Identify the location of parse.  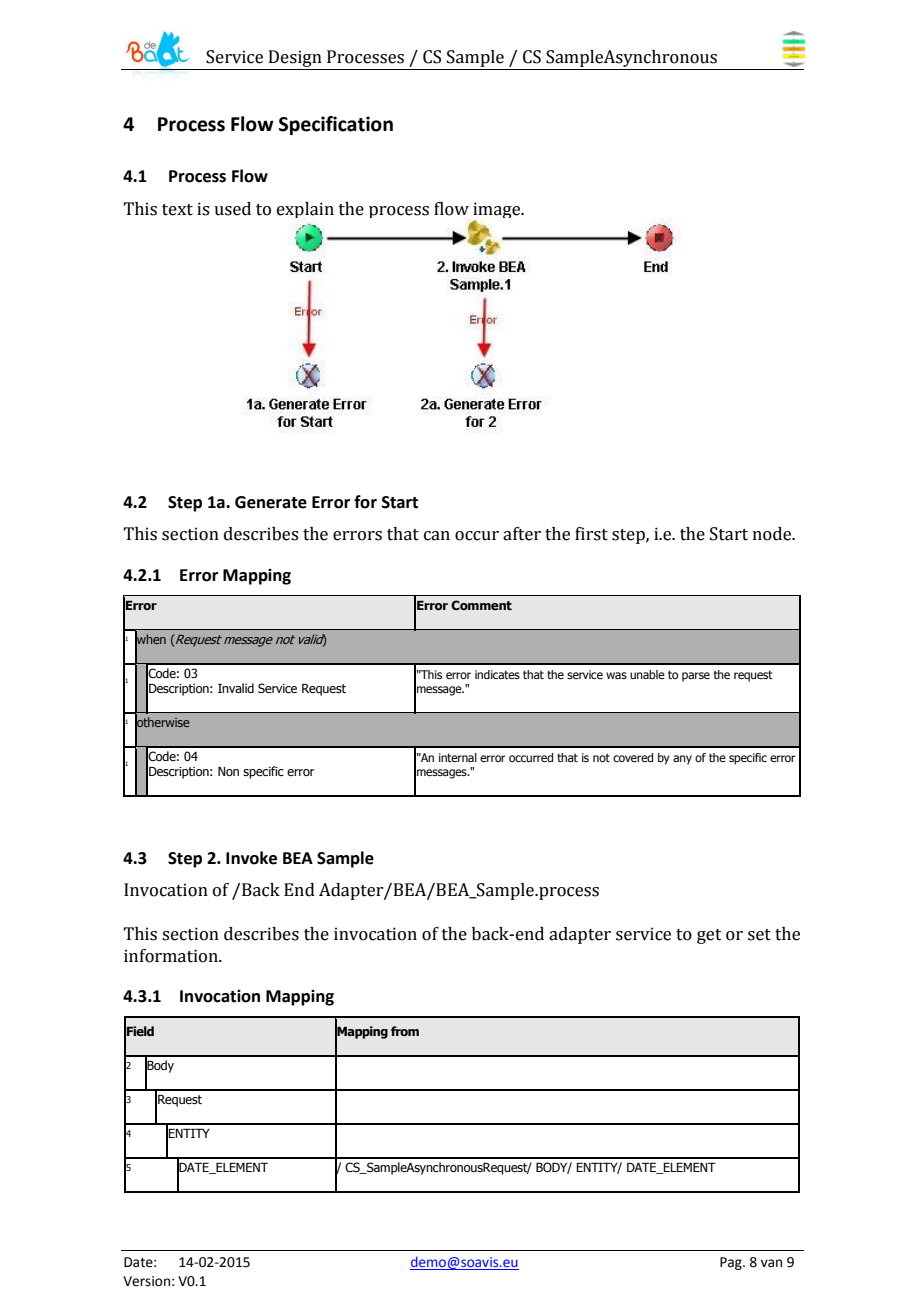
(696, 677).
